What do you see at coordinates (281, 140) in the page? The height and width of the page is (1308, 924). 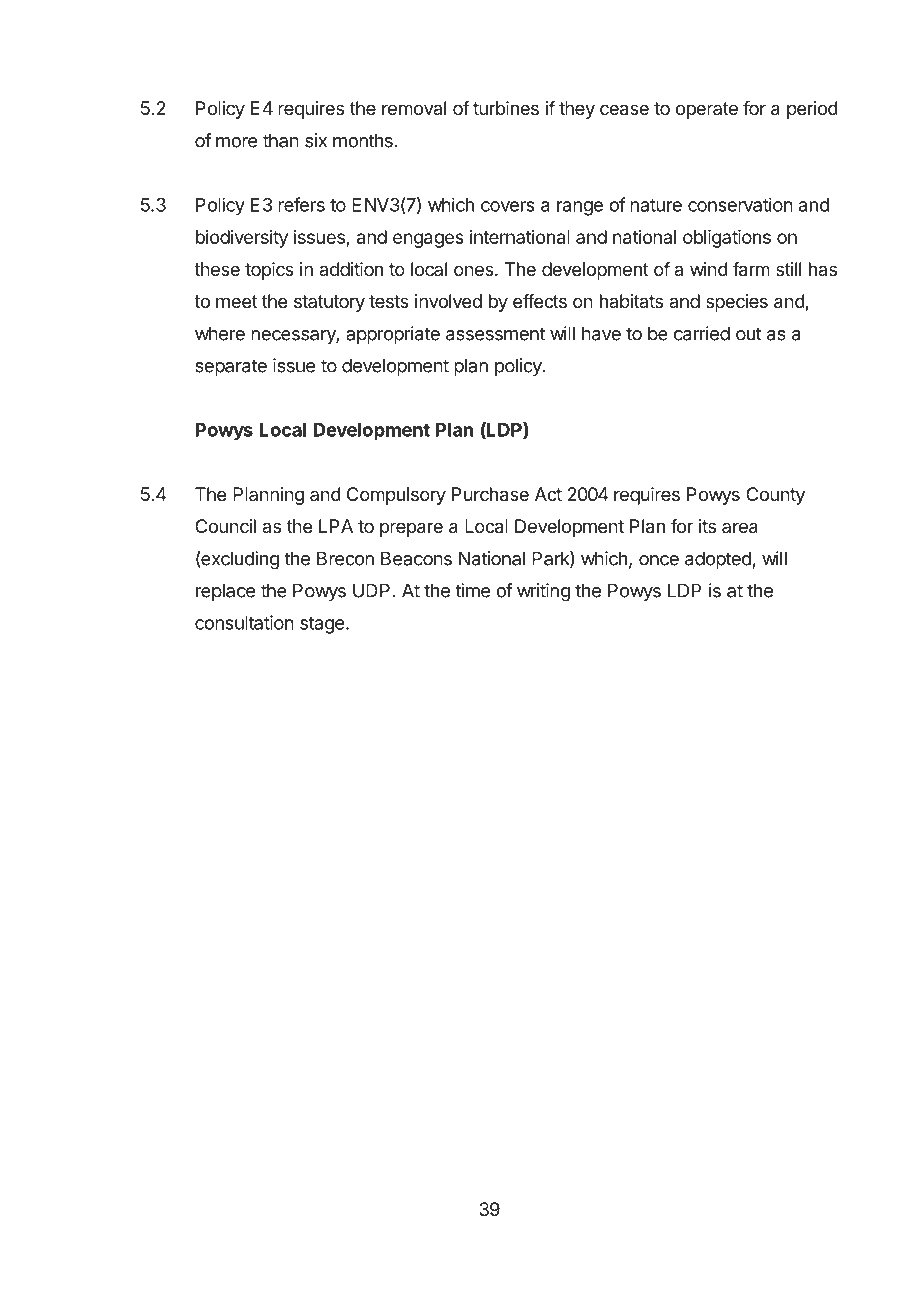 I see `than` at bounding box center [281, 140].
